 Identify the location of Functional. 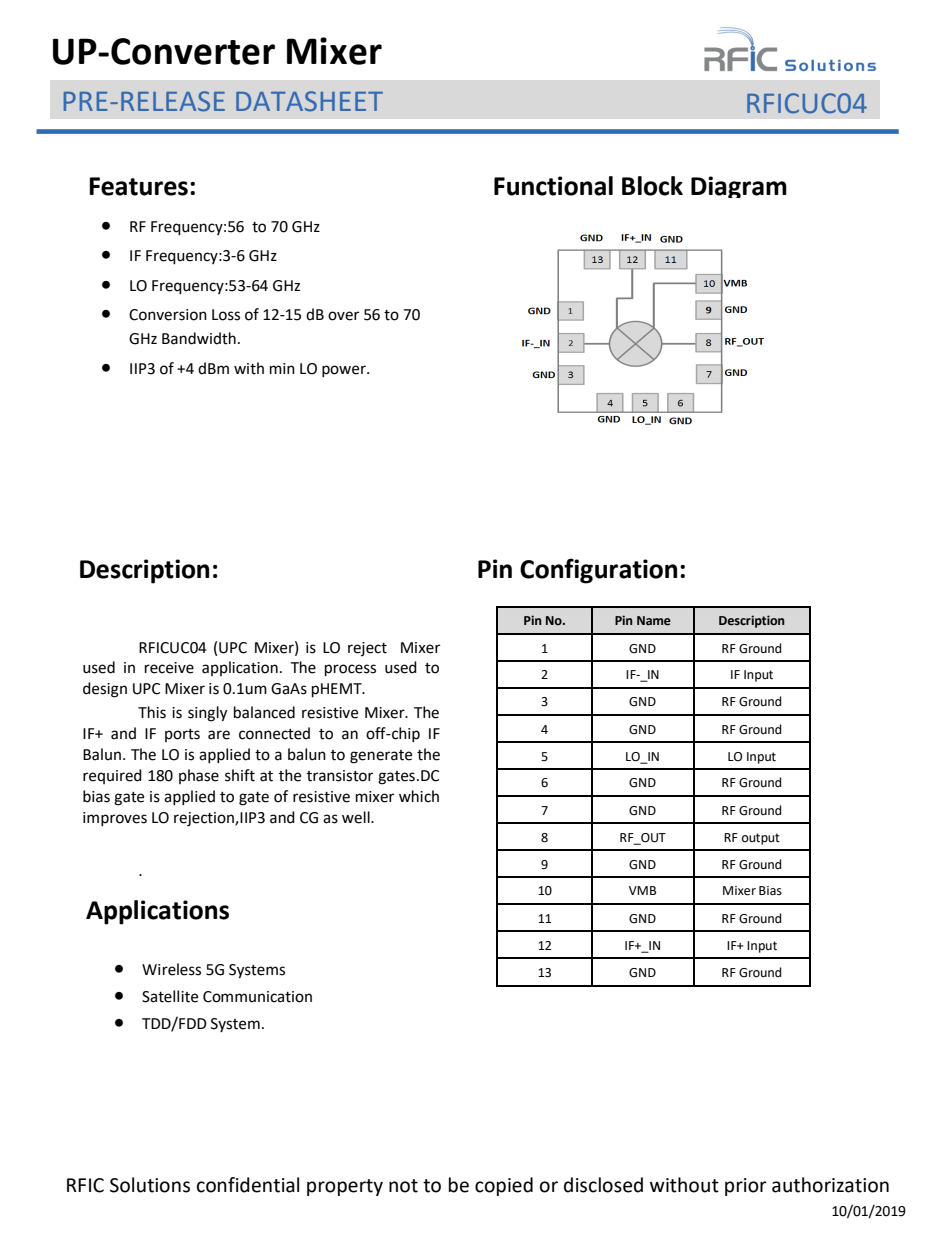
(553, 186).
